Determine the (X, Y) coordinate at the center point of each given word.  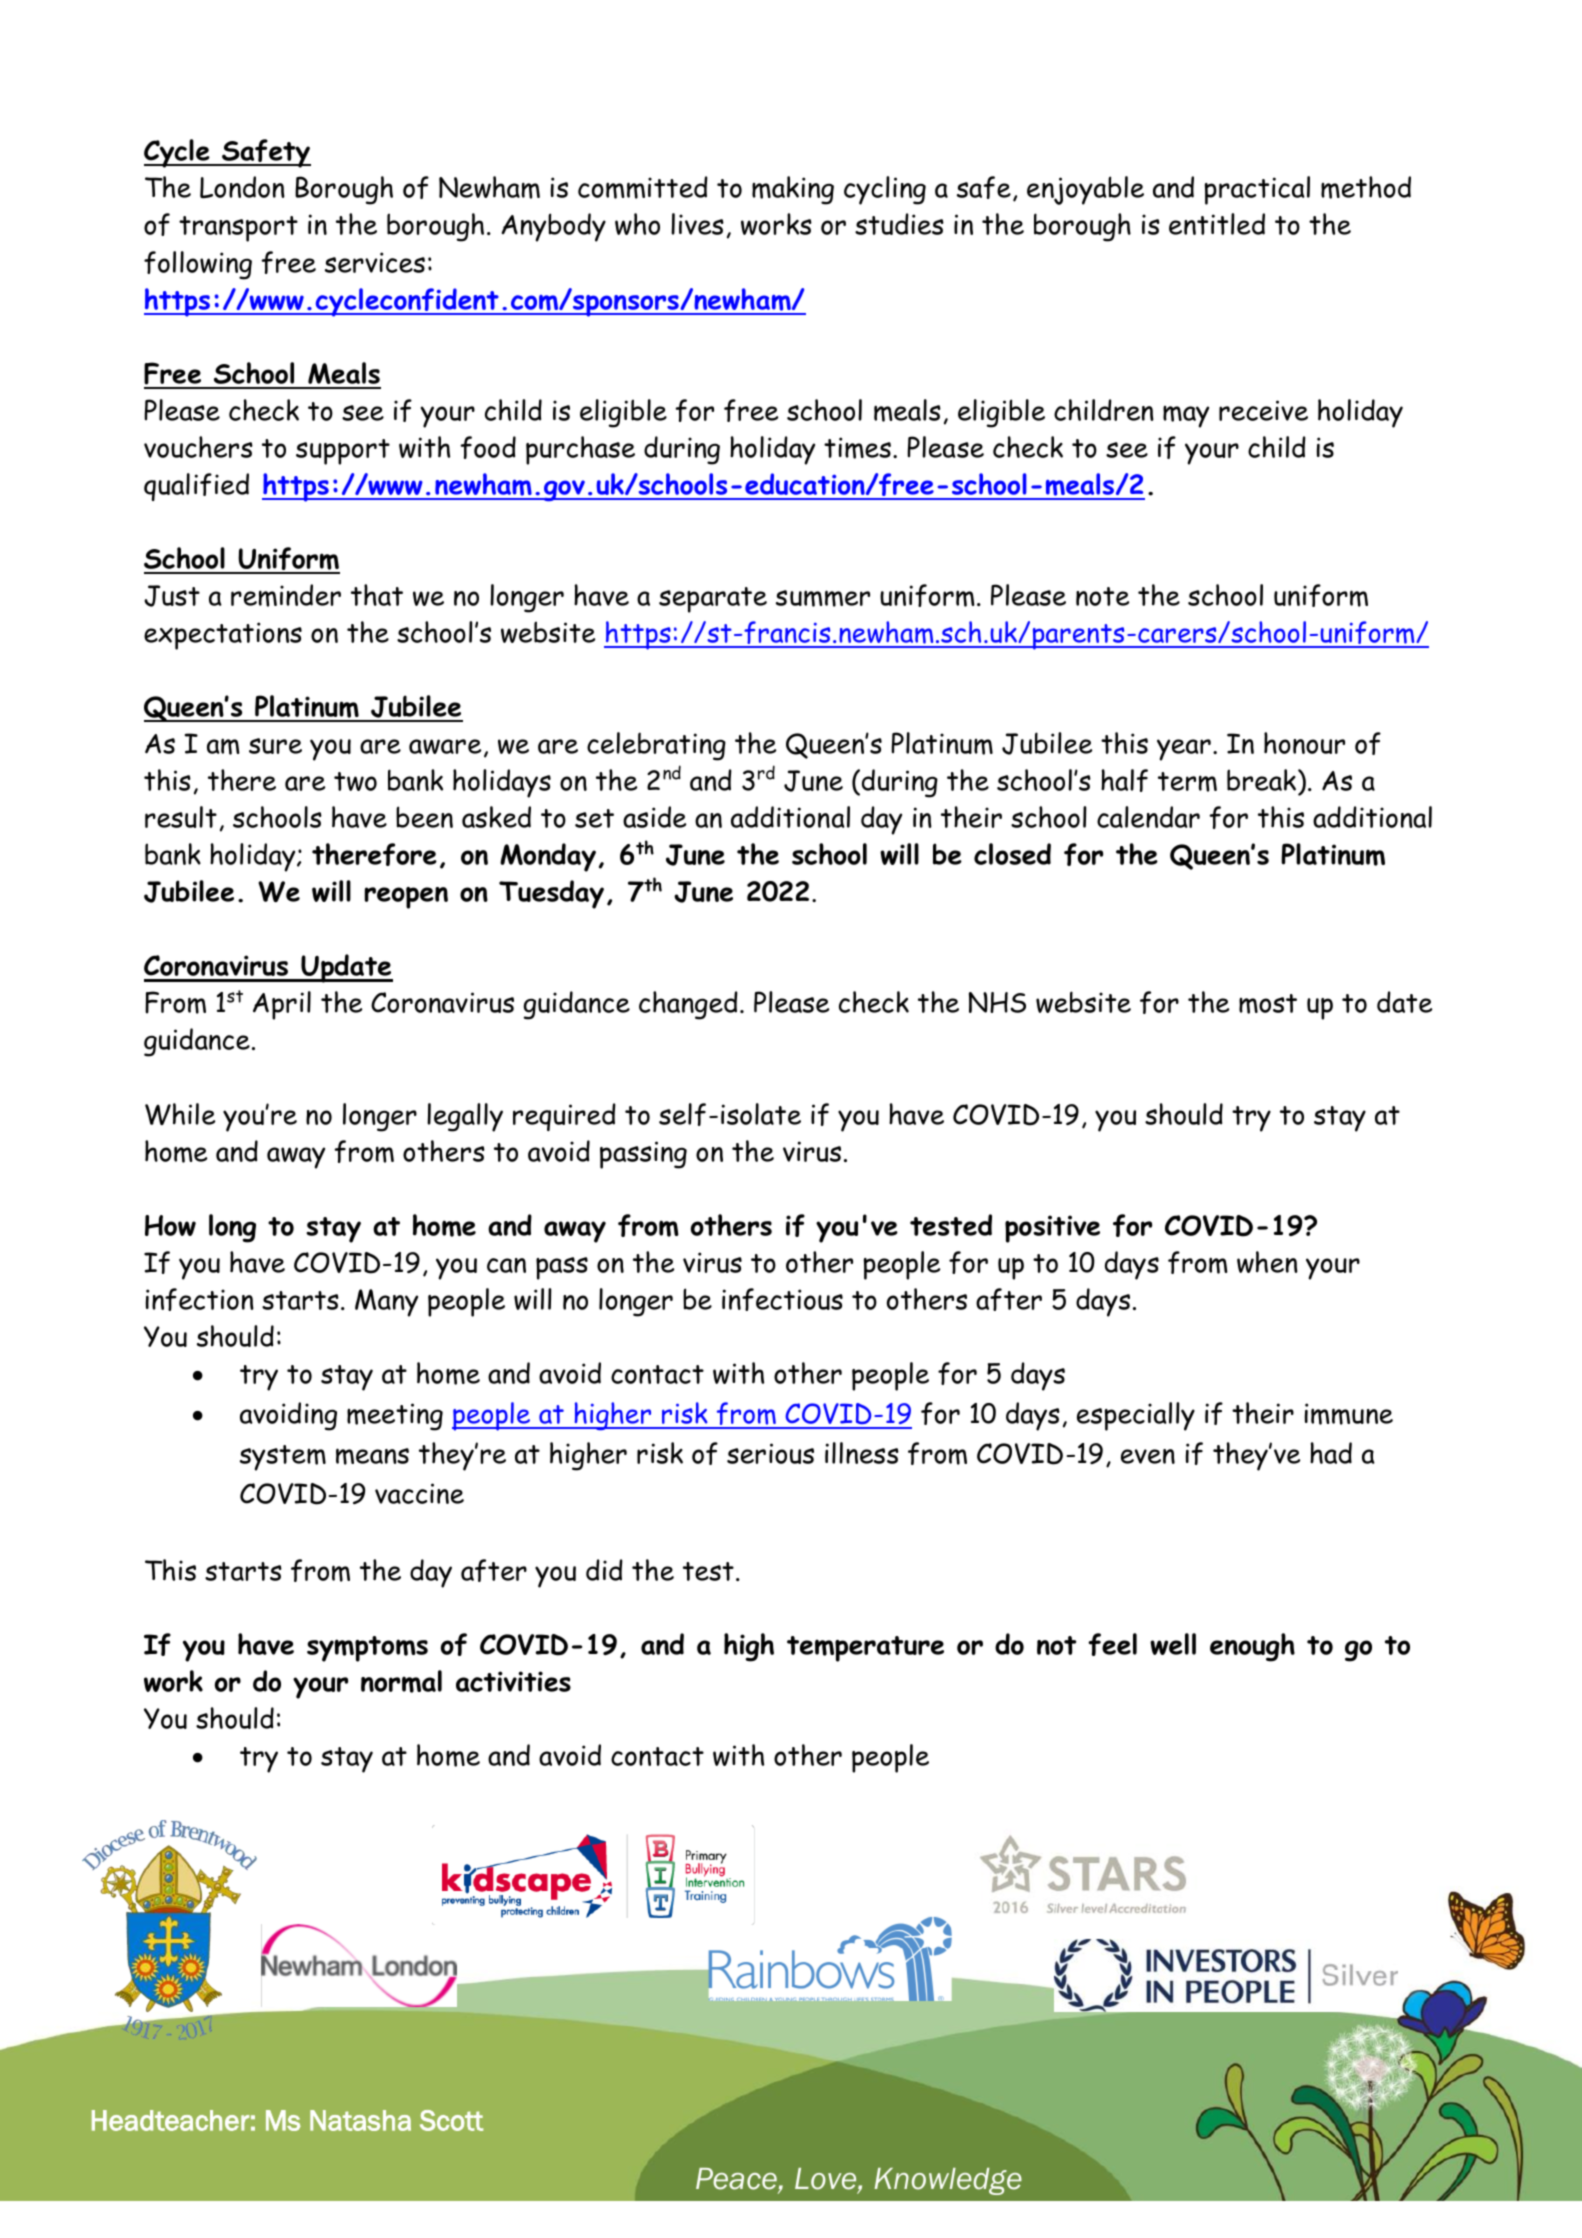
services (375, 262)
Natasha (360, 2120)
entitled (1217, 224)
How (170, 1225)
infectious (782, 1299)
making (793, 190)
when (1267, 1262)
